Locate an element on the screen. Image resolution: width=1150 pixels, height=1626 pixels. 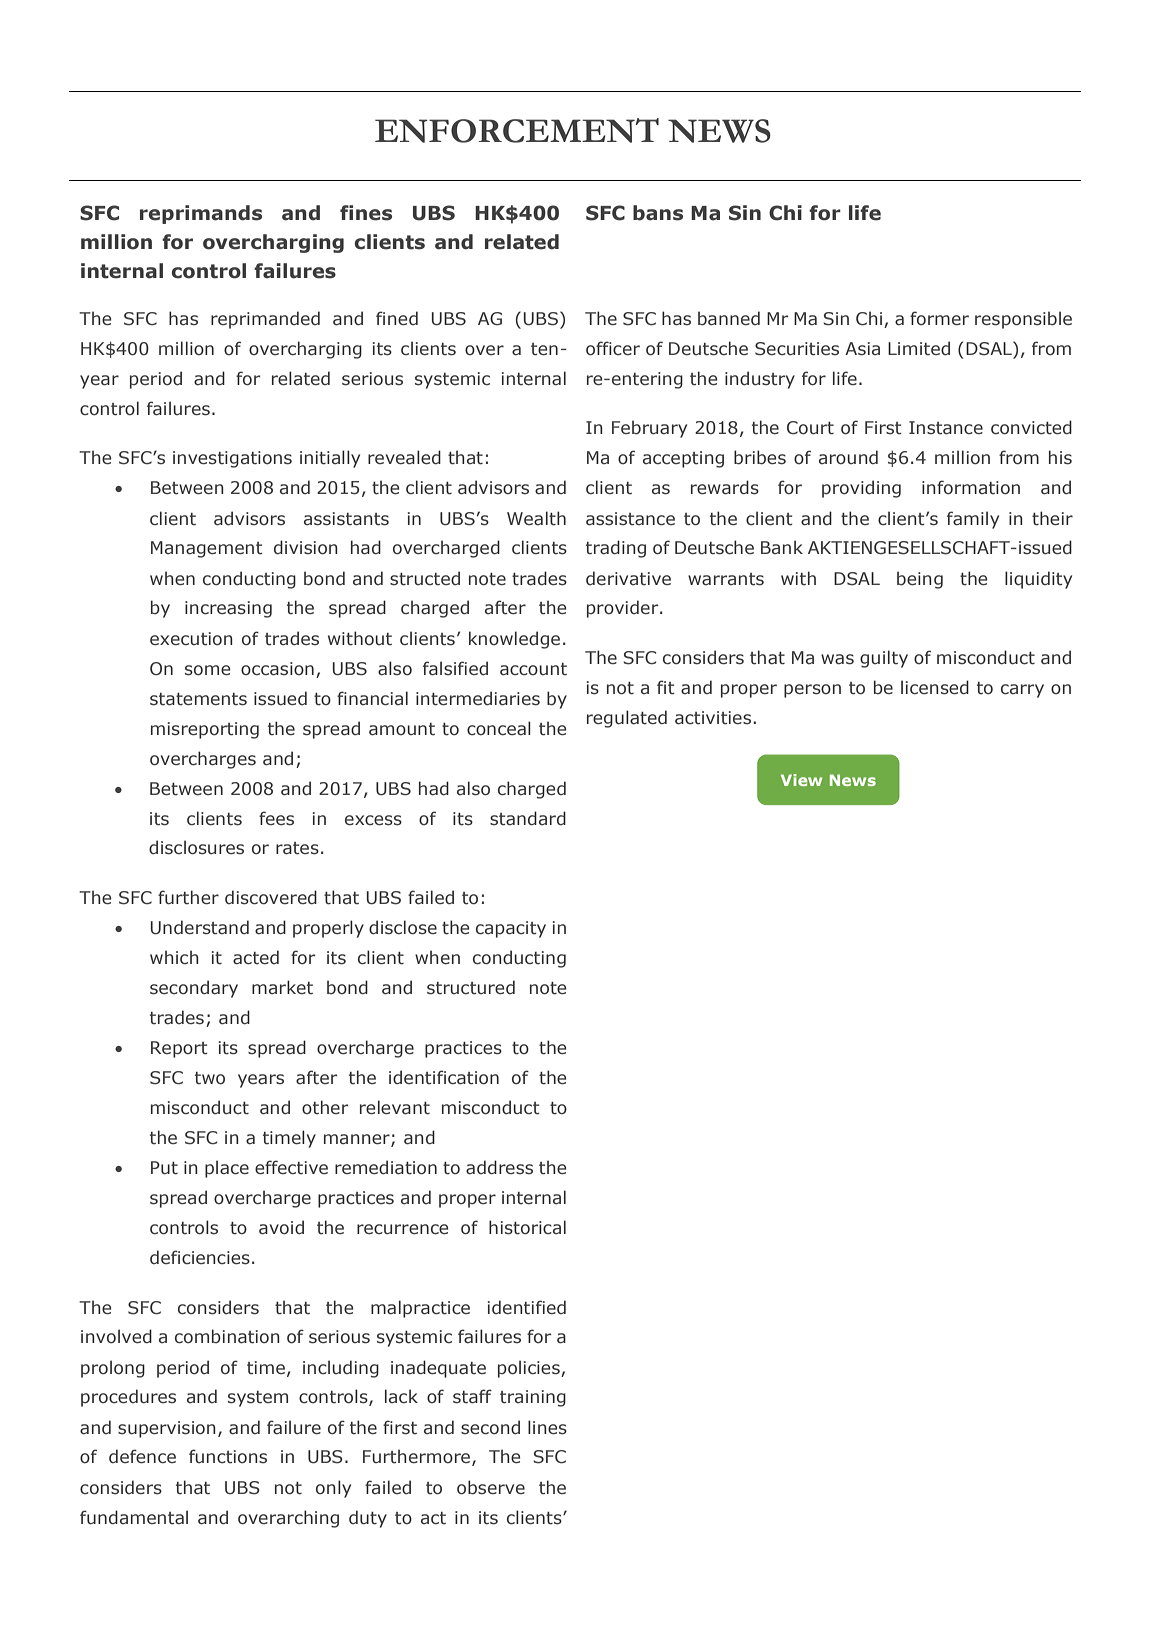
investigations is located at coordinates (232, 459).
